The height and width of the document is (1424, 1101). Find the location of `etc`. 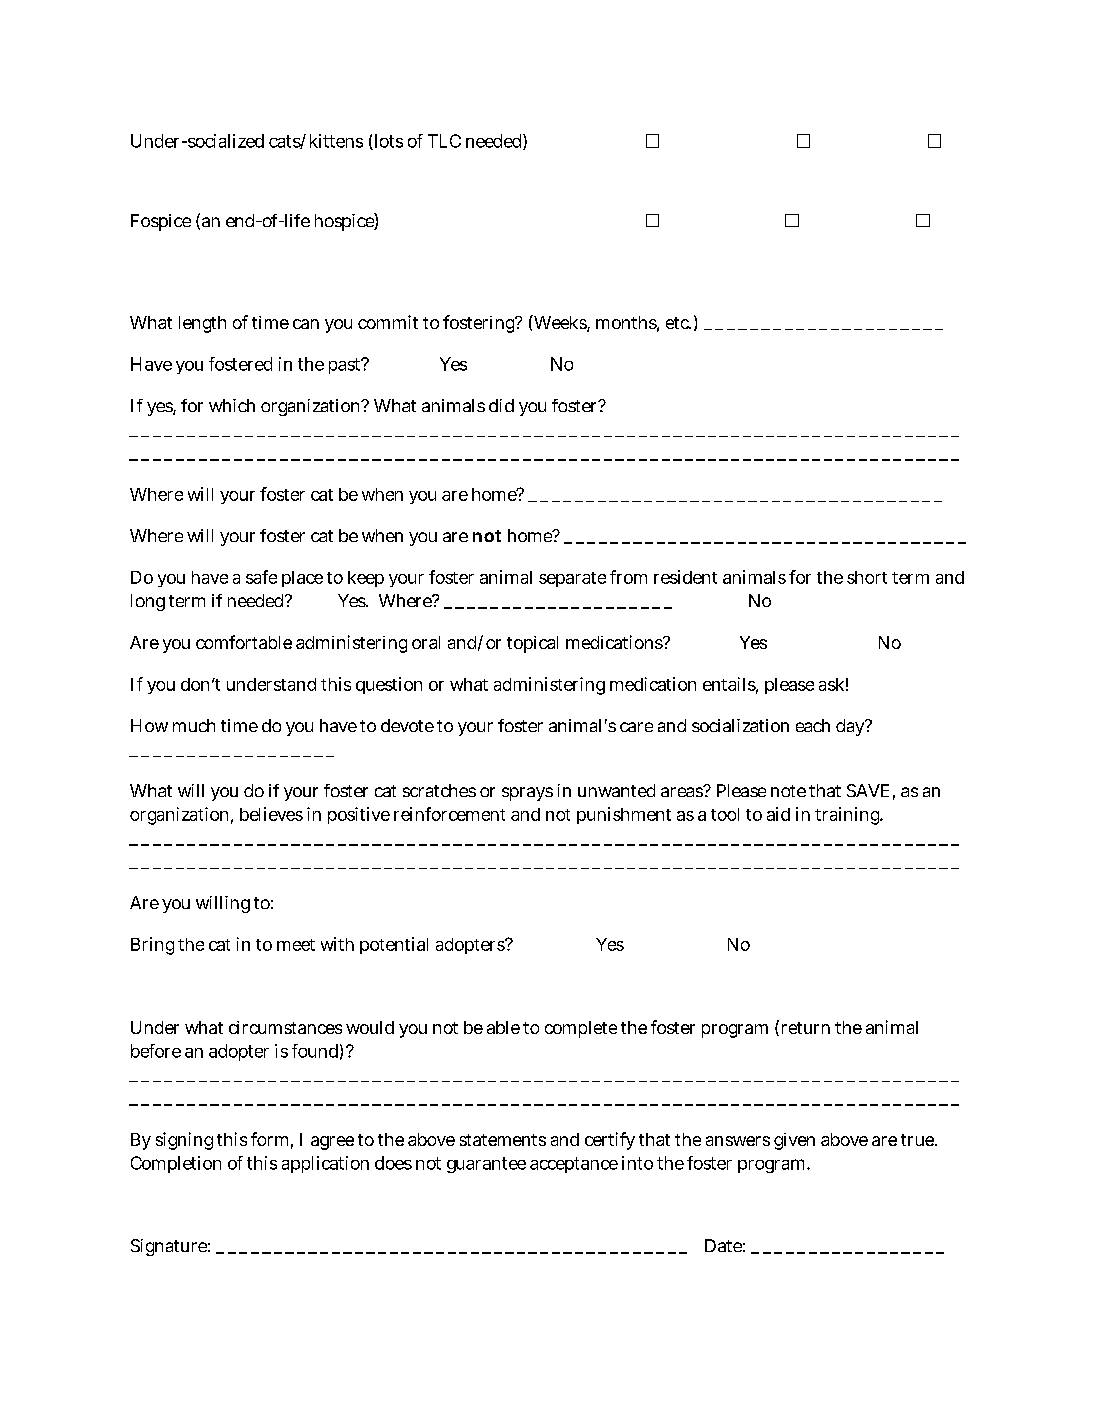

etc is located at coordinates (678, 323).
